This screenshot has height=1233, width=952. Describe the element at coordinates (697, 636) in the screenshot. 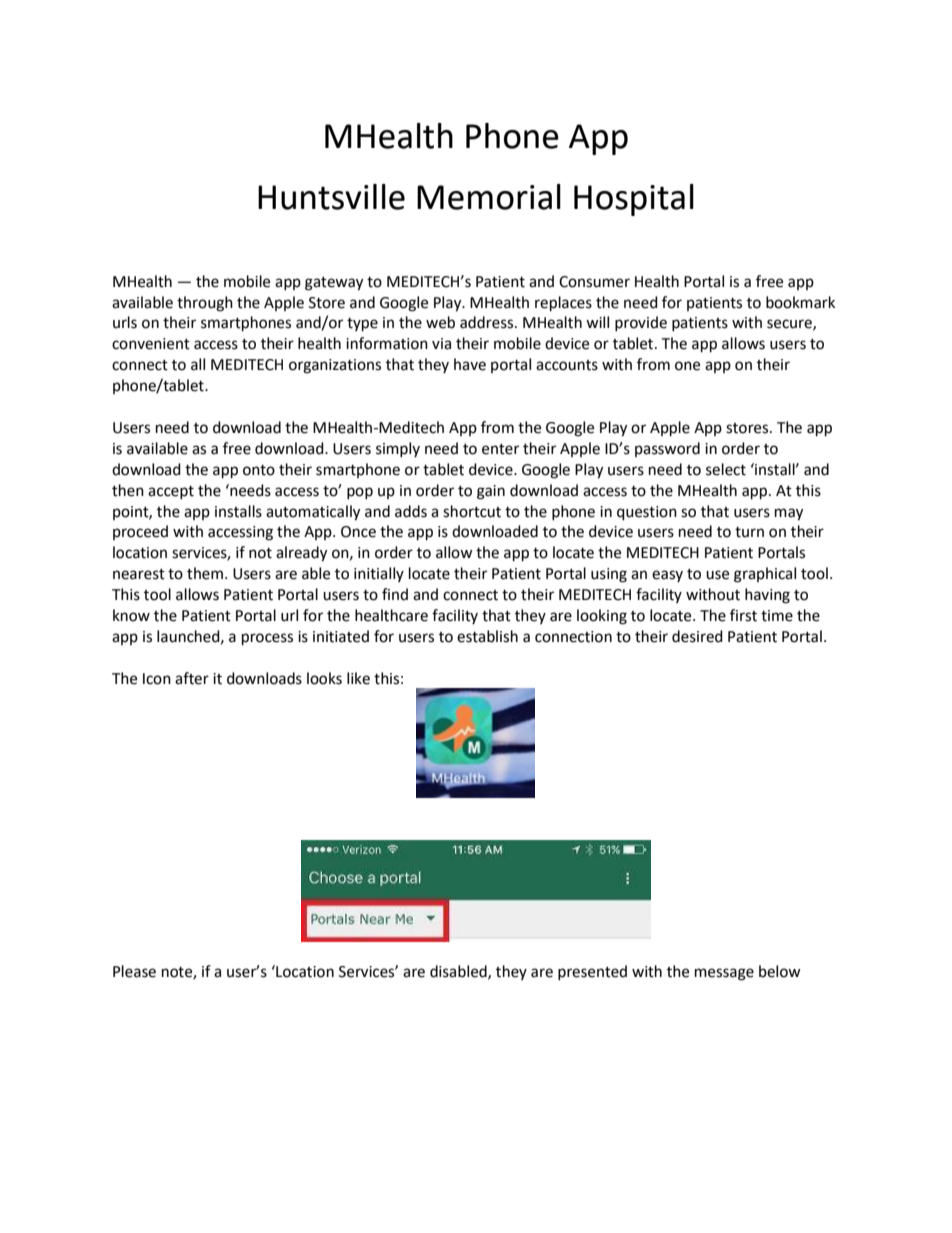

I see `desired` at that location.
